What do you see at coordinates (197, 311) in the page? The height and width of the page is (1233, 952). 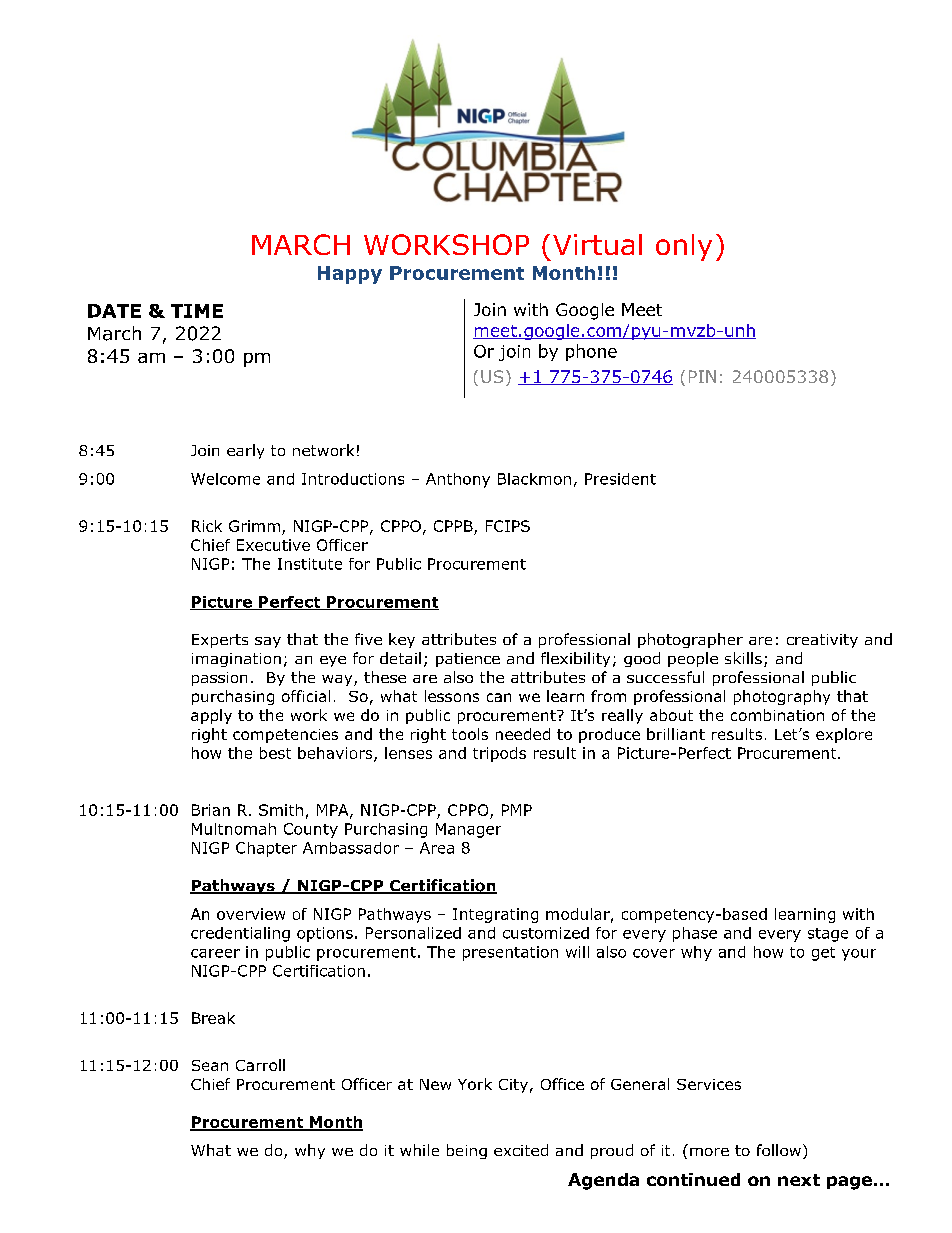 I see `TIME` at bounding box center [197, 311].
